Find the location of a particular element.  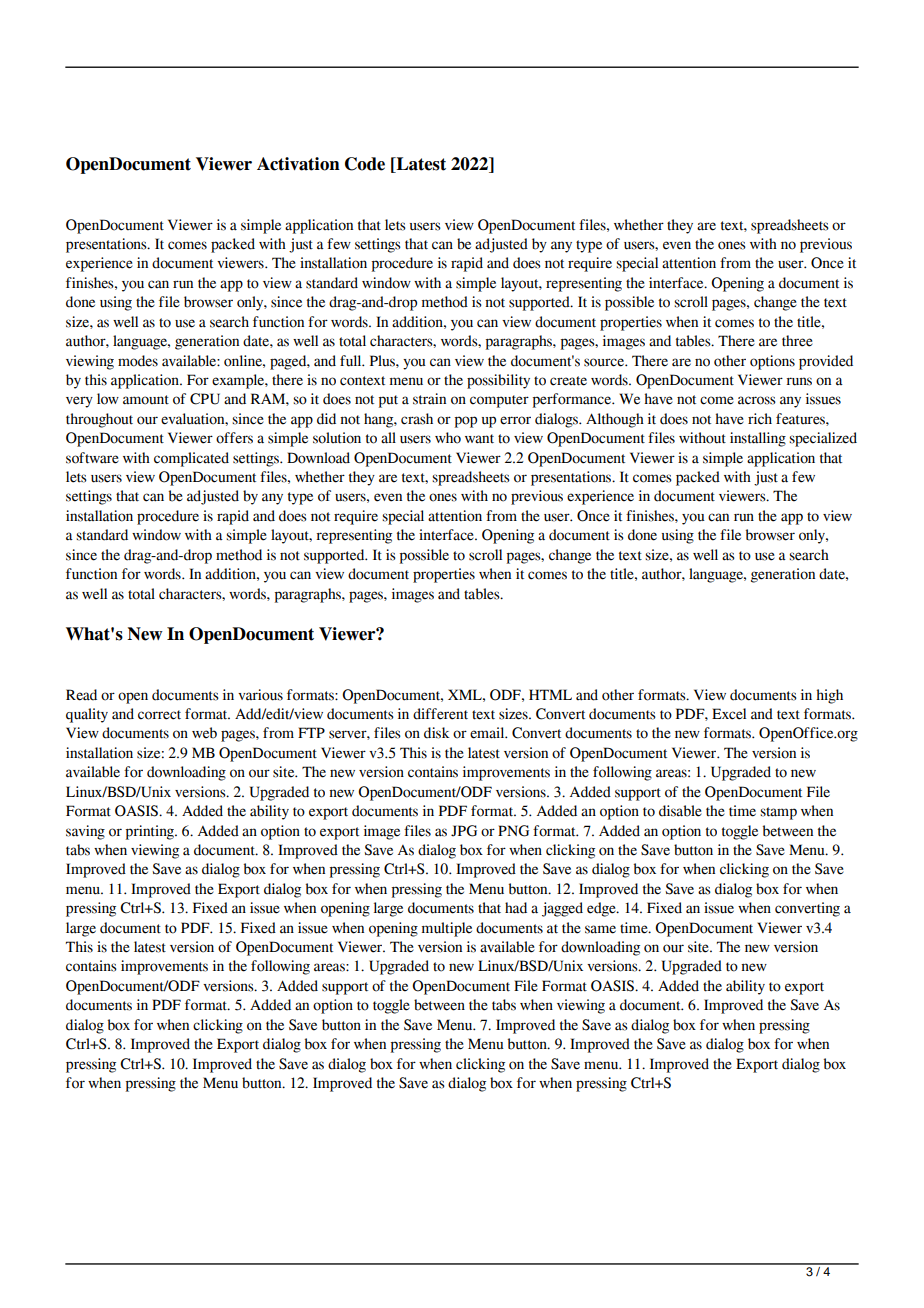

three is located at coordinates (797, 341).
